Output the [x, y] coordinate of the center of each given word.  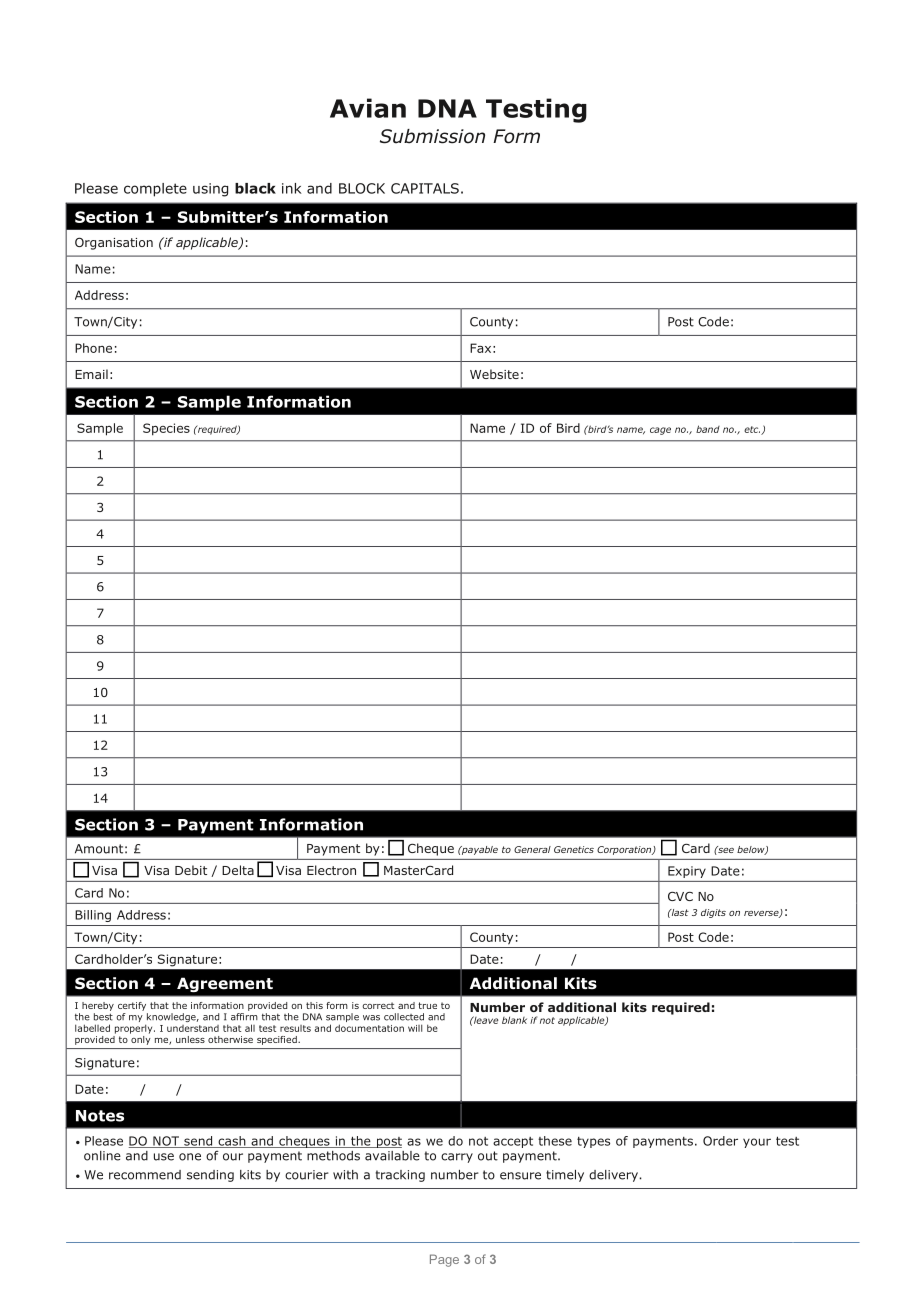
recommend [145, 1175]
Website [494, 374]
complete [155, 190]
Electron [331, 870]
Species [166, 429]
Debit [191, 870]
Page [444, 1260]
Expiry [687, 872]
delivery [614, 1176]
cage [660, 431]
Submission [432, 136]
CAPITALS [425, 188]
